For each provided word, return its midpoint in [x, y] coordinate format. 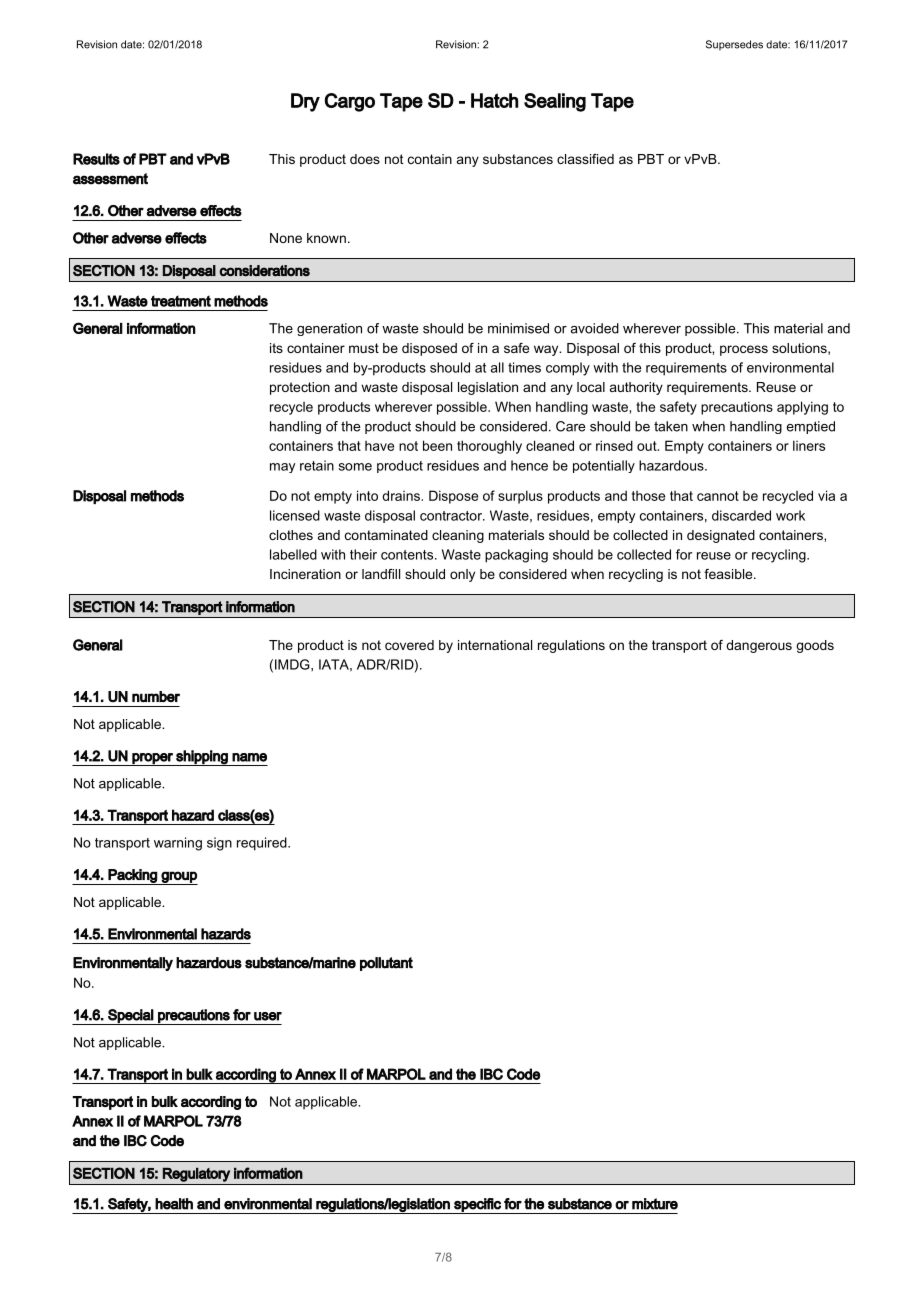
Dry [305, 102]
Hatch [494, 100]
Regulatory [196, 1175]
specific [477, 1206]
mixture [655, 1204]
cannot [718, 496]
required [263, 844]
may [282, 468]
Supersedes [734, 45]
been [437, 445]
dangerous [759, 646]
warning [178, 844]
